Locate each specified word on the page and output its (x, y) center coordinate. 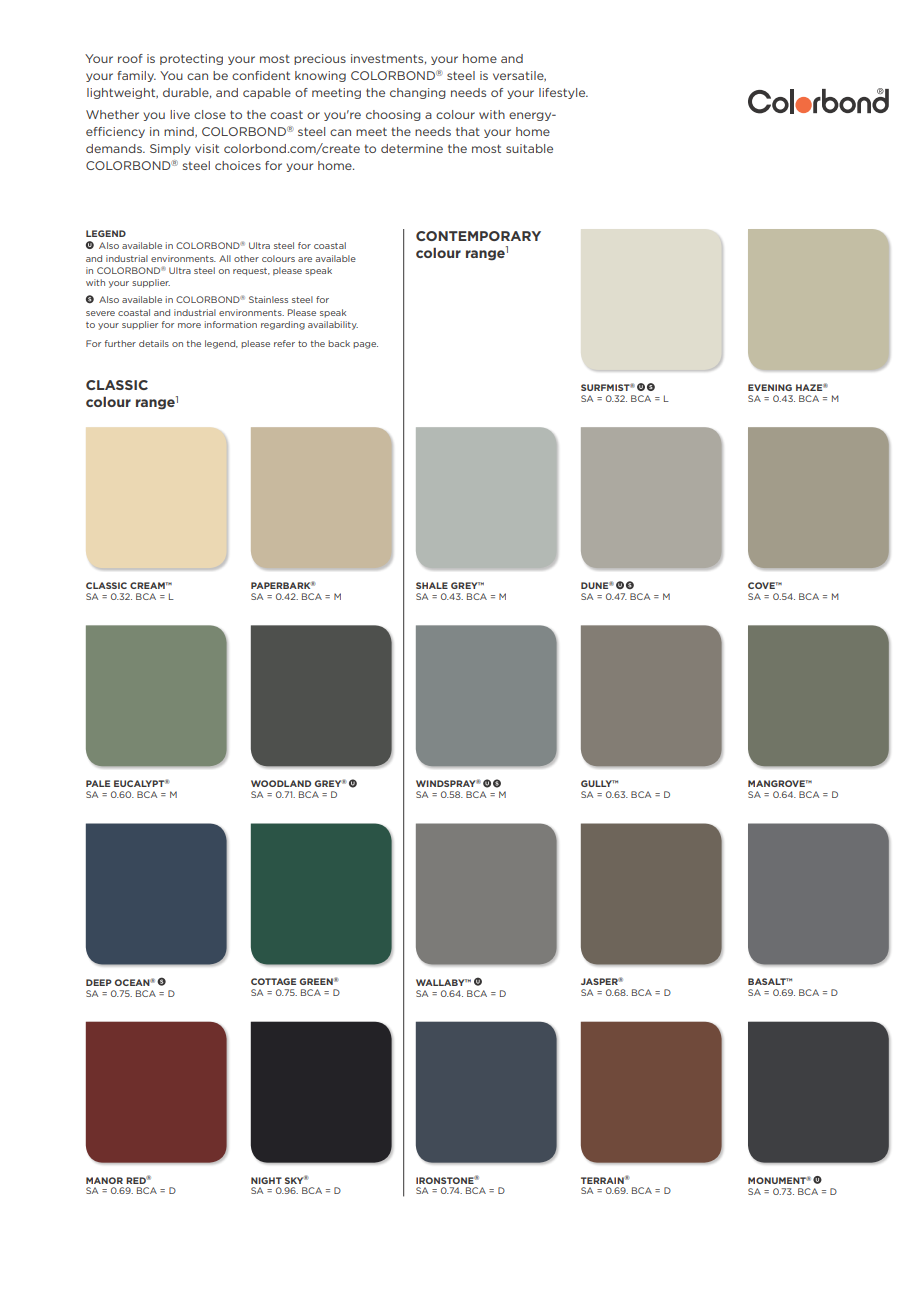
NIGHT (266, 1180)
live (180, 114)
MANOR (104, 1180)
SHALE (432, 585)
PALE (98, 783)
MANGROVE (778, 783)
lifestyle (563, 93)
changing (418, 93)
